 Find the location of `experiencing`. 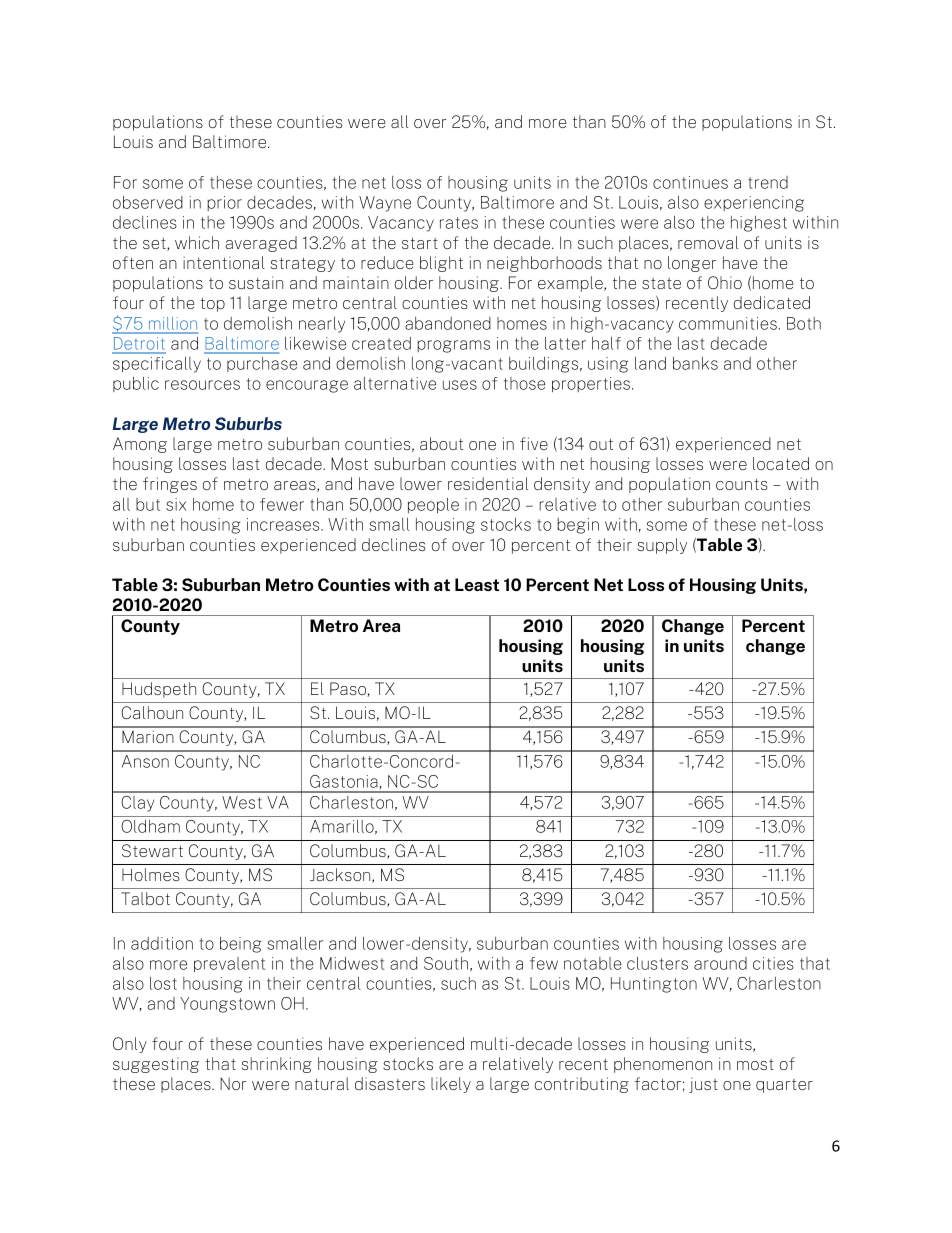

experiencing is located at coordinates (754, 204).
